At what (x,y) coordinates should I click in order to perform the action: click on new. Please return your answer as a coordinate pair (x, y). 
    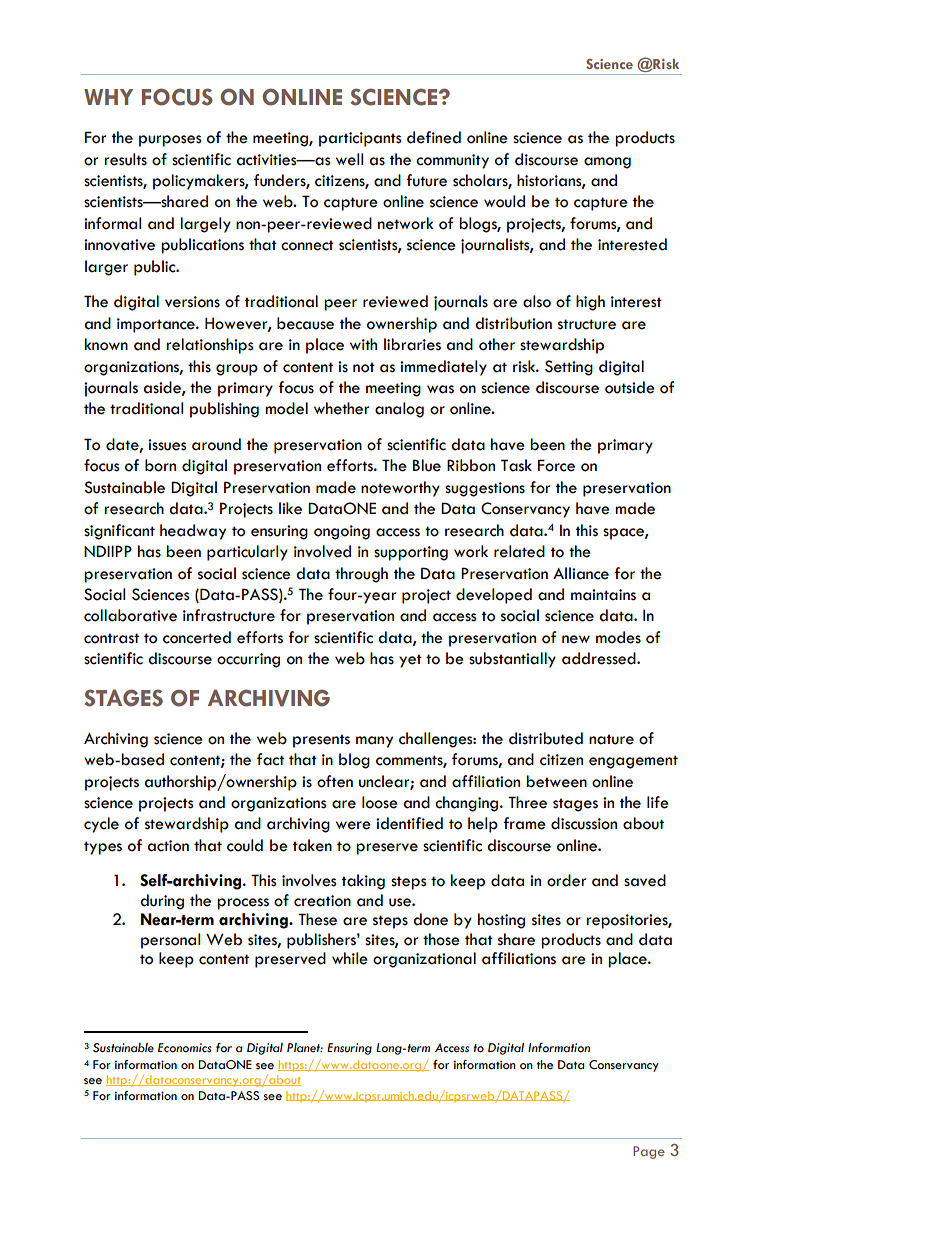
    Looking at the image, I should click on (576, 639).
